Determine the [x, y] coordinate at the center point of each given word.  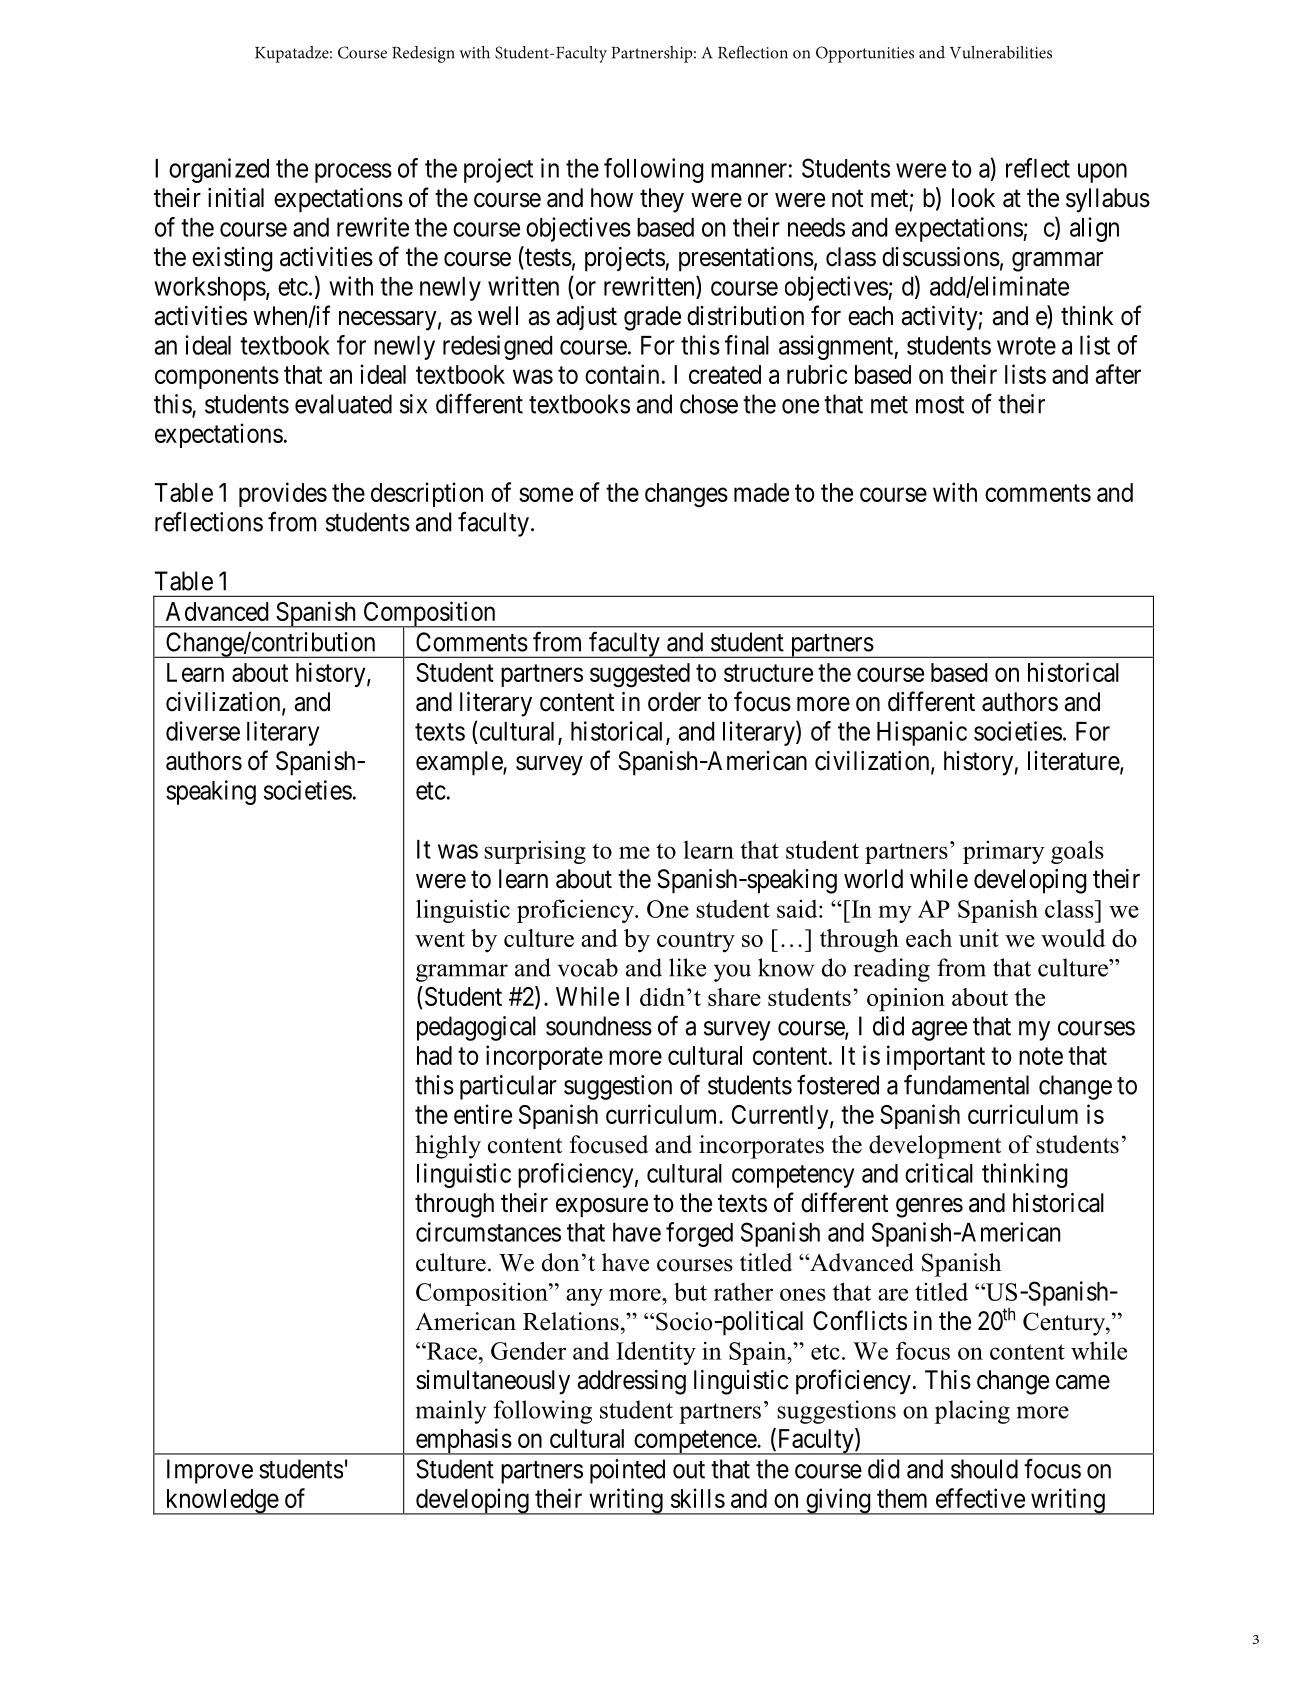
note [1041, 1056]
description [427, 494]
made [761, 492]
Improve [210, 1471]
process [353, 173]
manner [749, 170]
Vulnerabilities [1001, 52]
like [687, 967]
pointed [627, 1471]
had [434, 1055]
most [940, 405]
